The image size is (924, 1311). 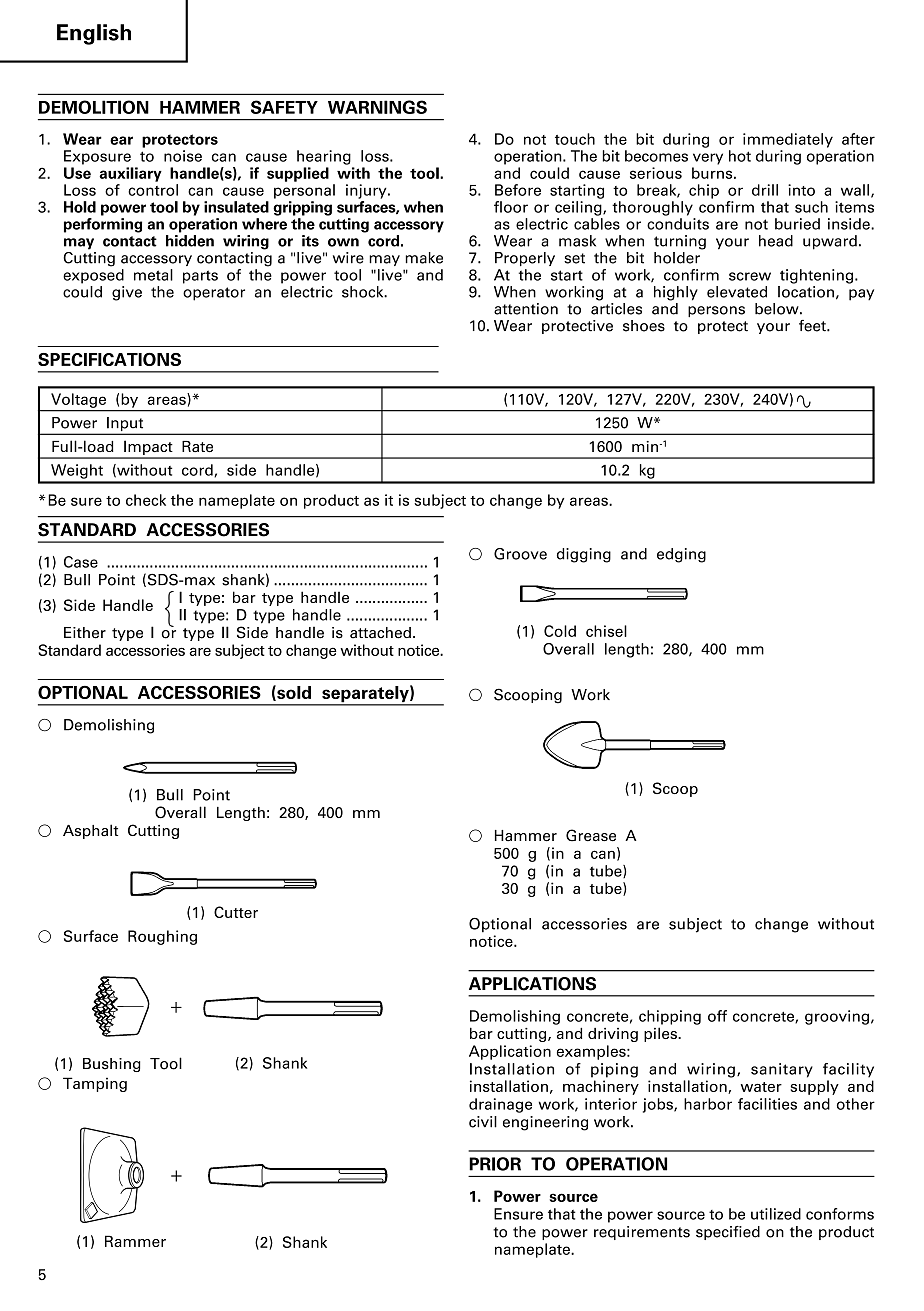 I want to click on WARNINGS, so click(x=377, y=107).
